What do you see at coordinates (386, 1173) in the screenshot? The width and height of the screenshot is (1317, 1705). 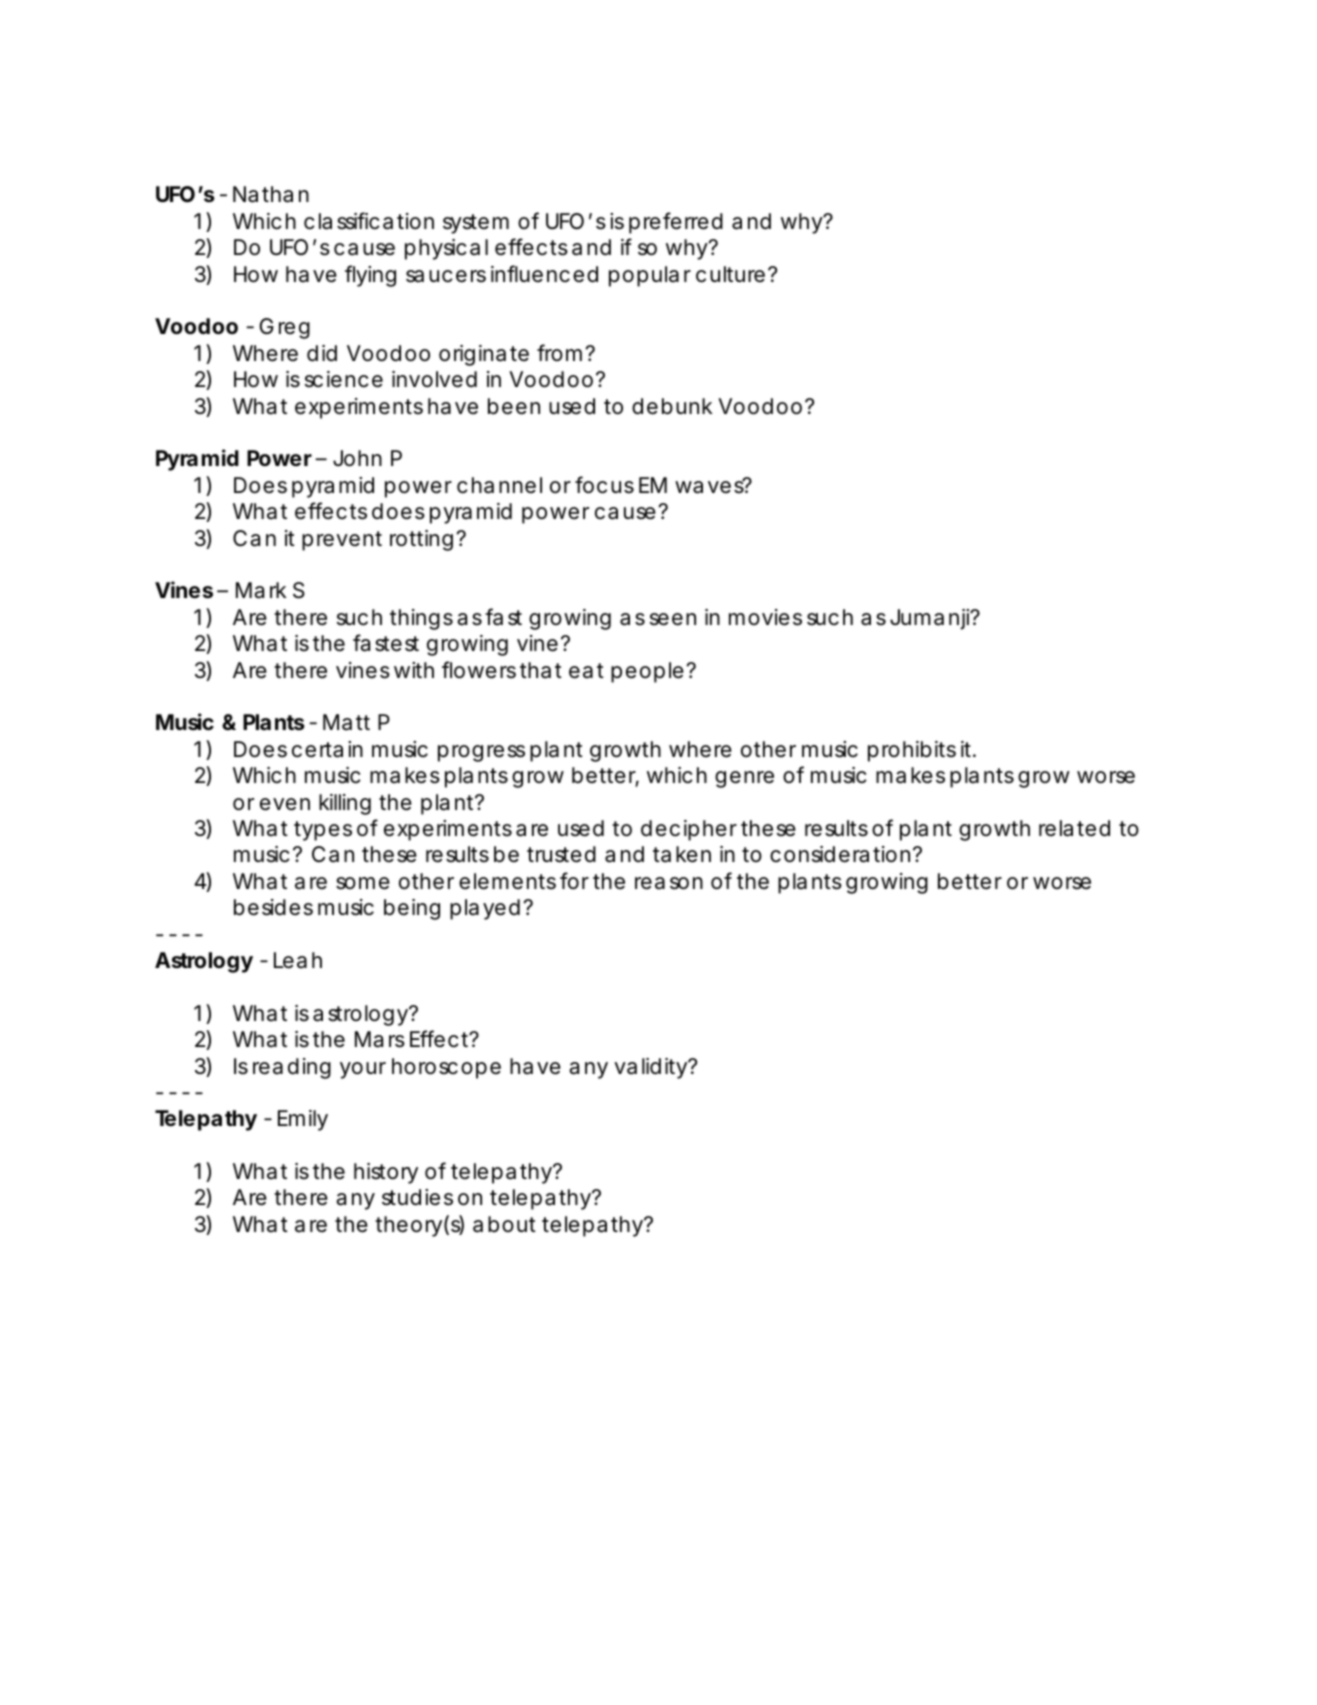 I see `history` at bounding box center [386, 1173].
